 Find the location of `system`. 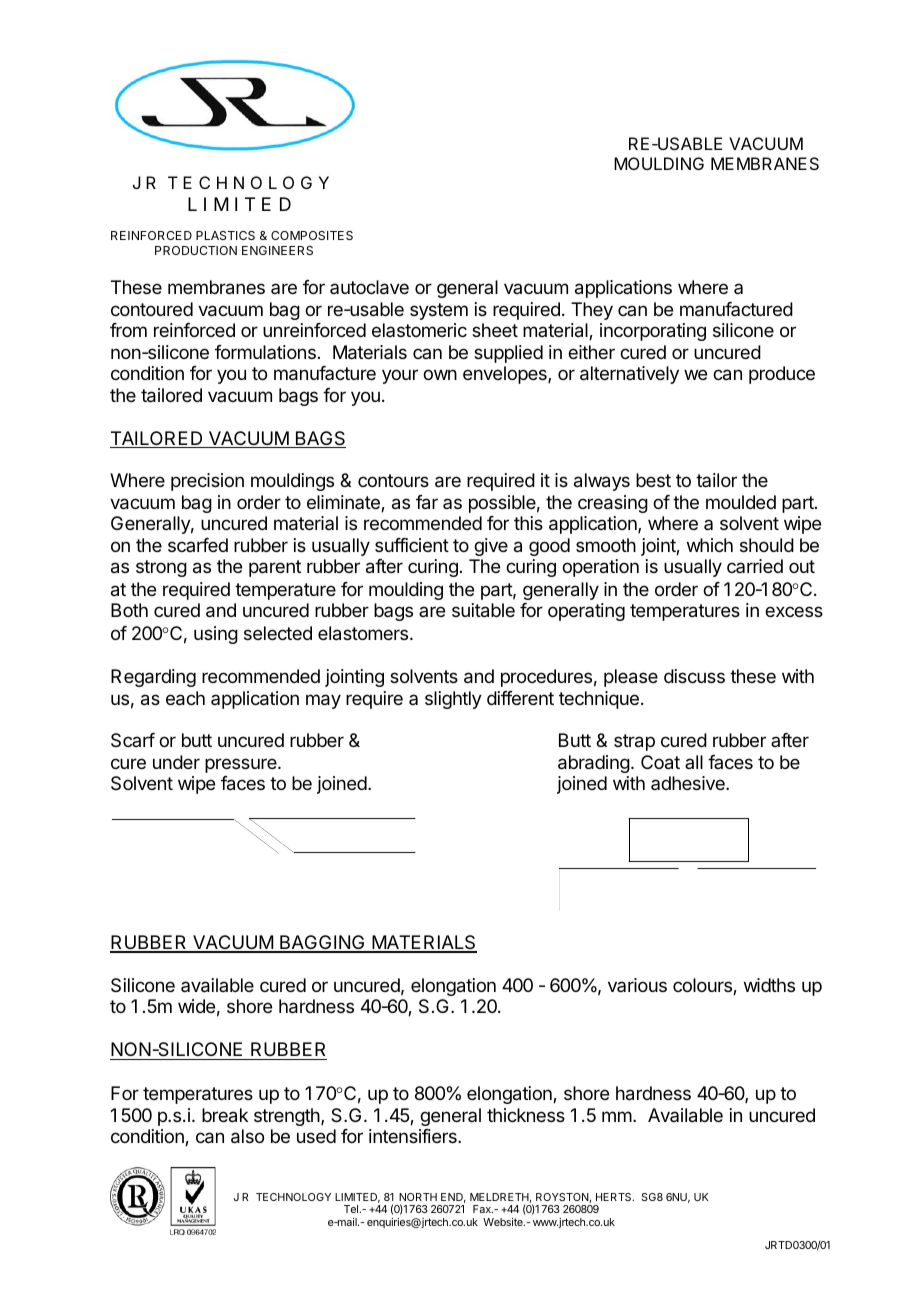

system is located at coordinates (439, 311).
